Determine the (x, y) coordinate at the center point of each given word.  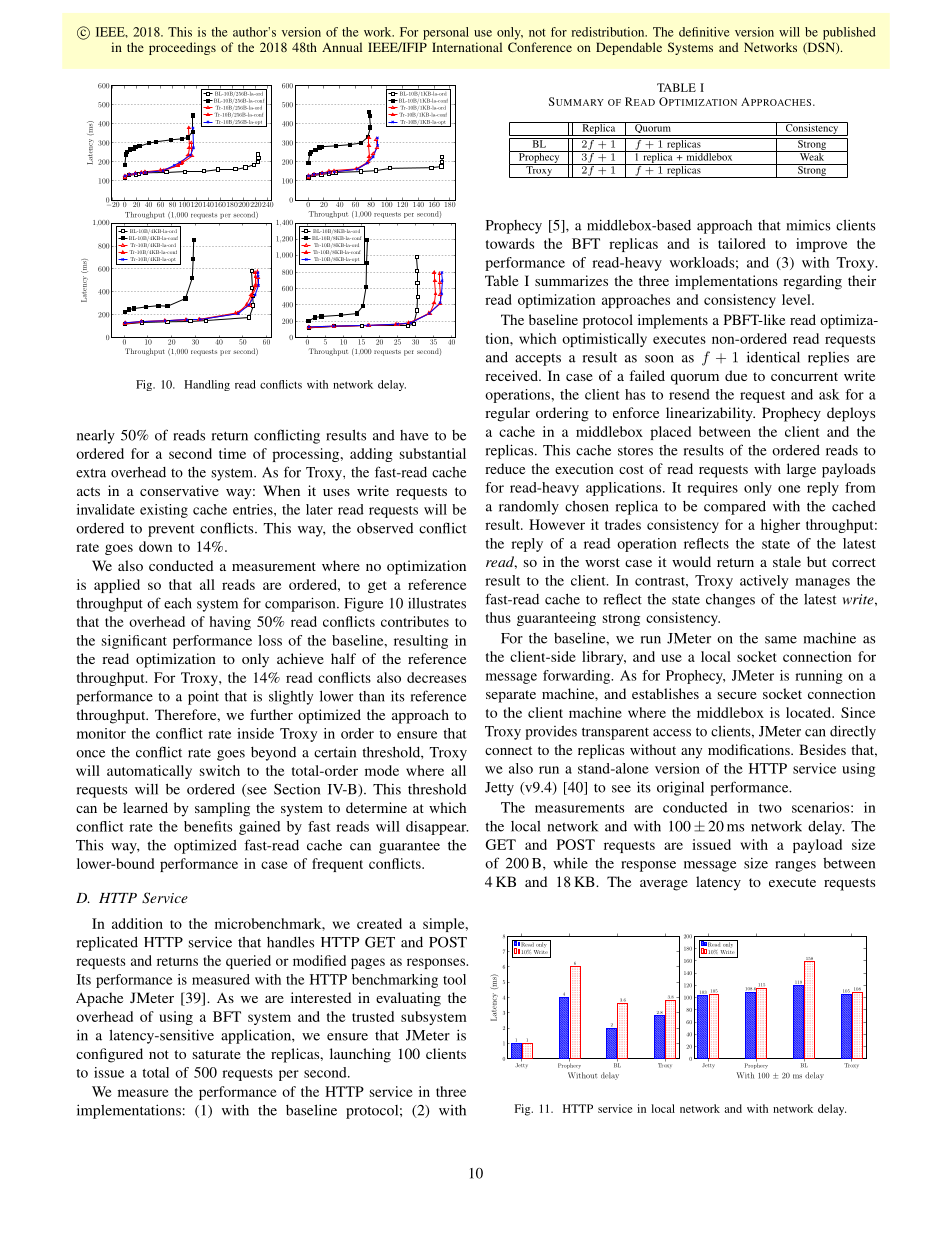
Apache (99, 999)
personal (446, 33)
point (203, 698)
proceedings (182, 48)
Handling (207, 385)
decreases (436, 677)
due (736, 375)
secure (737, 695)
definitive (704, 32)
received (512, 375)
